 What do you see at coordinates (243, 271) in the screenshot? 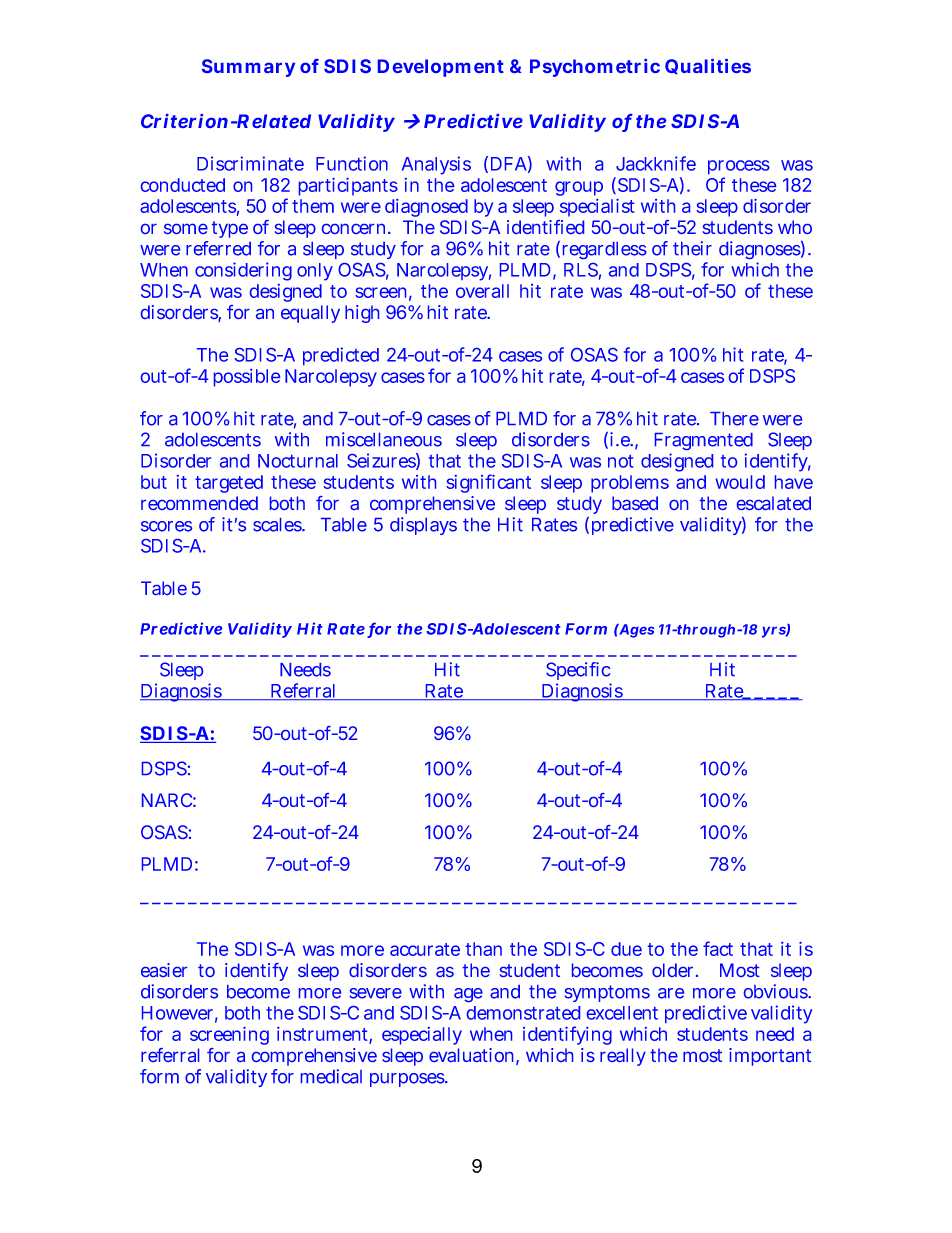
I see `considering` at bounding box center [243, 271].
